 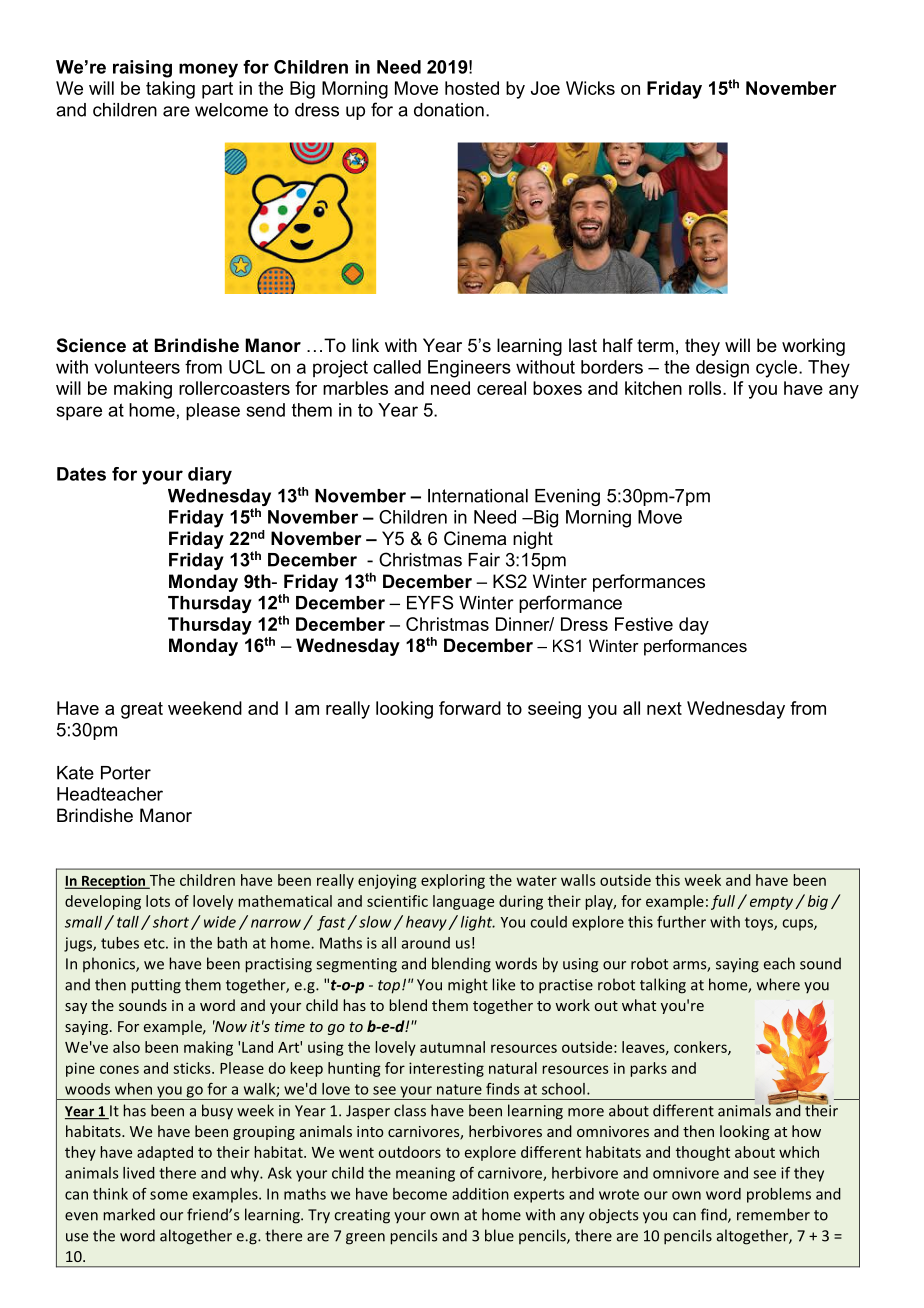 What do you see at coordinates (169, 1195) in the screenshot?
I see `some` at bounding box center [169, 1195].
